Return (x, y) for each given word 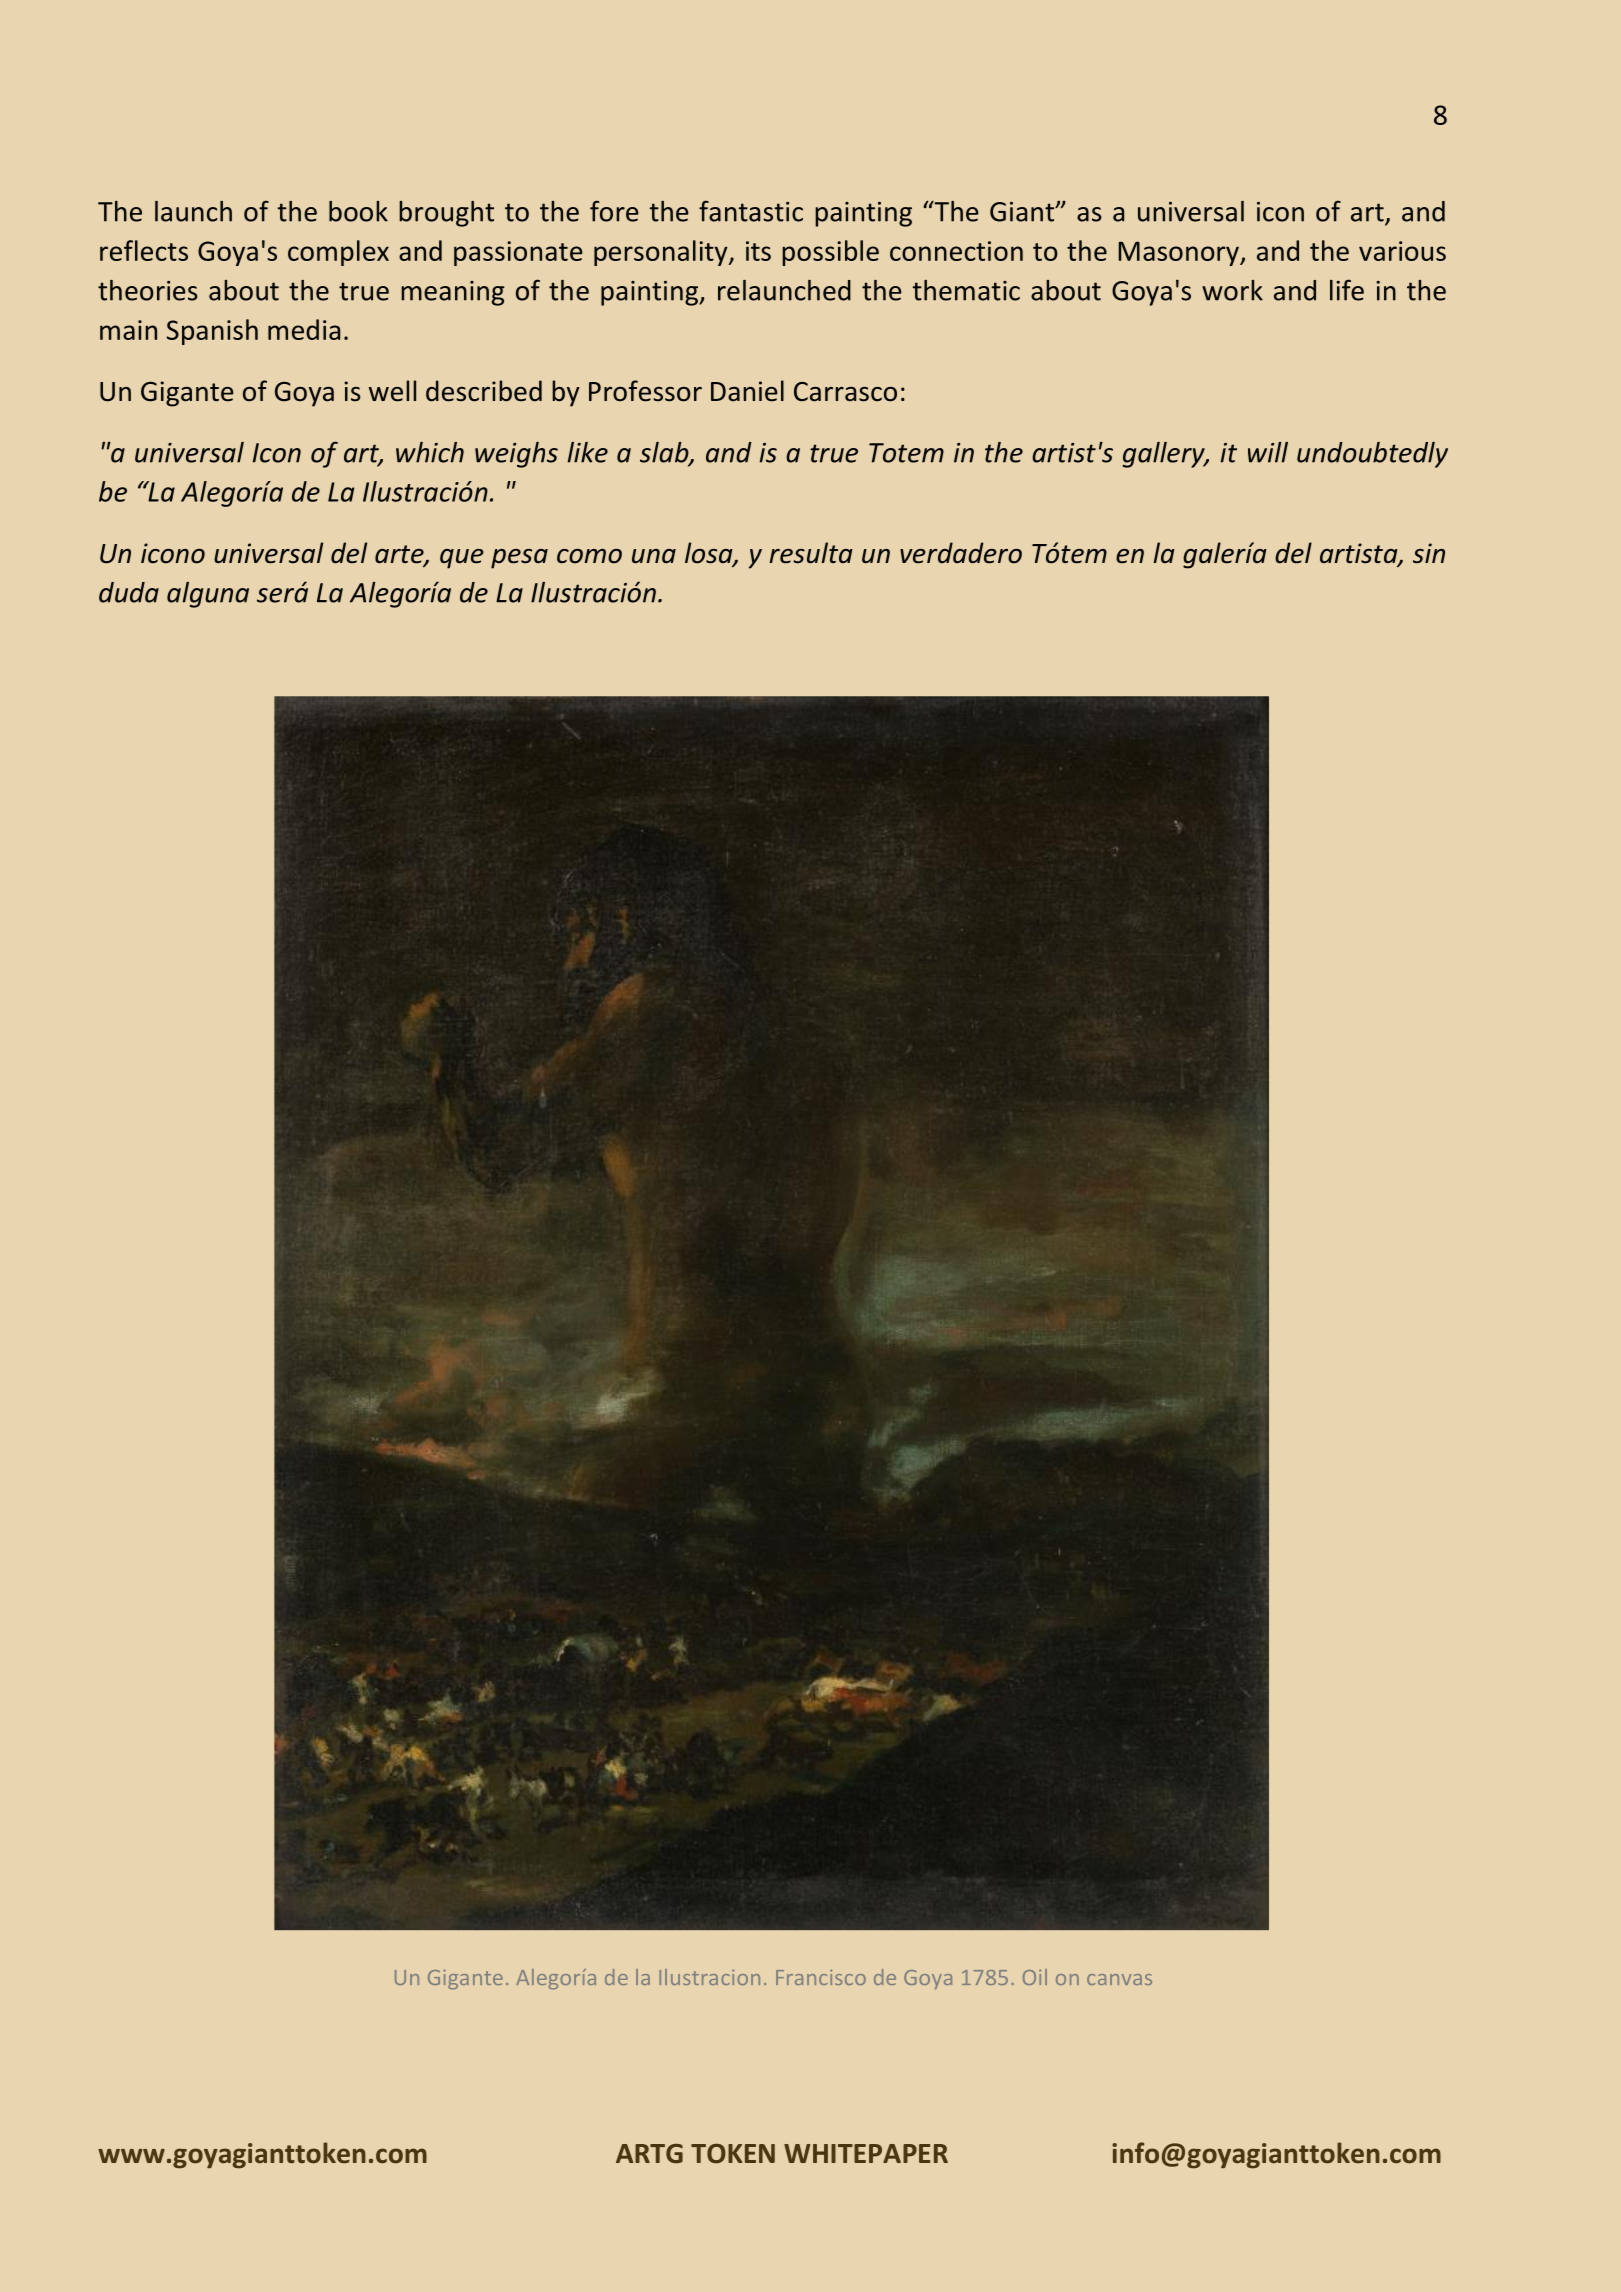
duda (129, 592)
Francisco (821, 1977)
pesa (519, 559)
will (1268, 452)
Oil (1035, 1977)
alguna (208, 595)
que (462, 559)
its (758, 251)
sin (1429, 553)
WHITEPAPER (866, 2153)
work (1232, 290)
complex (338, 253)
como (589, 556)
